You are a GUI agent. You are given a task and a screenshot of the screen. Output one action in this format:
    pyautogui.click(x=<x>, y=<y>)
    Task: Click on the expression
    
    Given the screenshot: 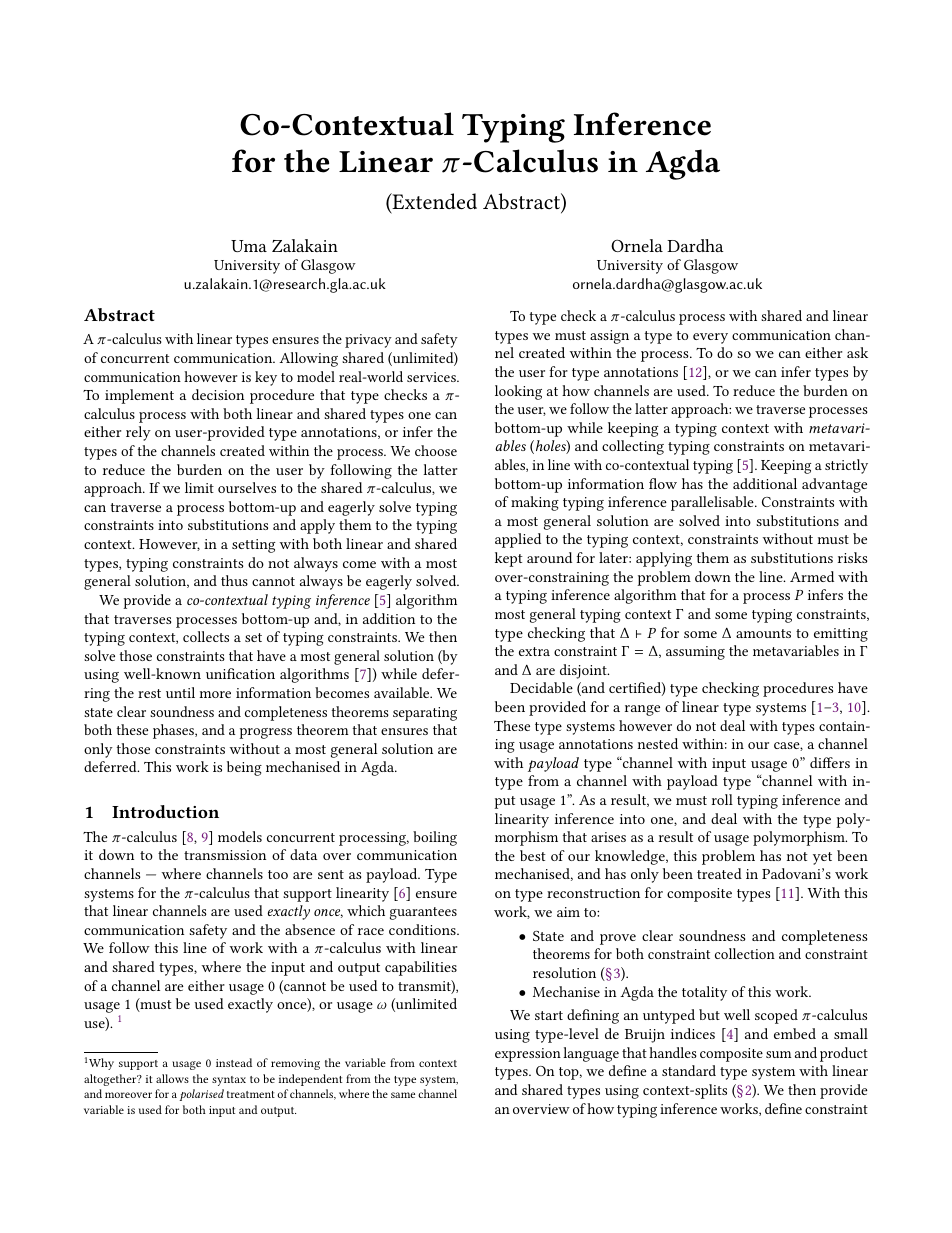 What is the action you would take?
    pyautogui.click(x=528, y=1055)
